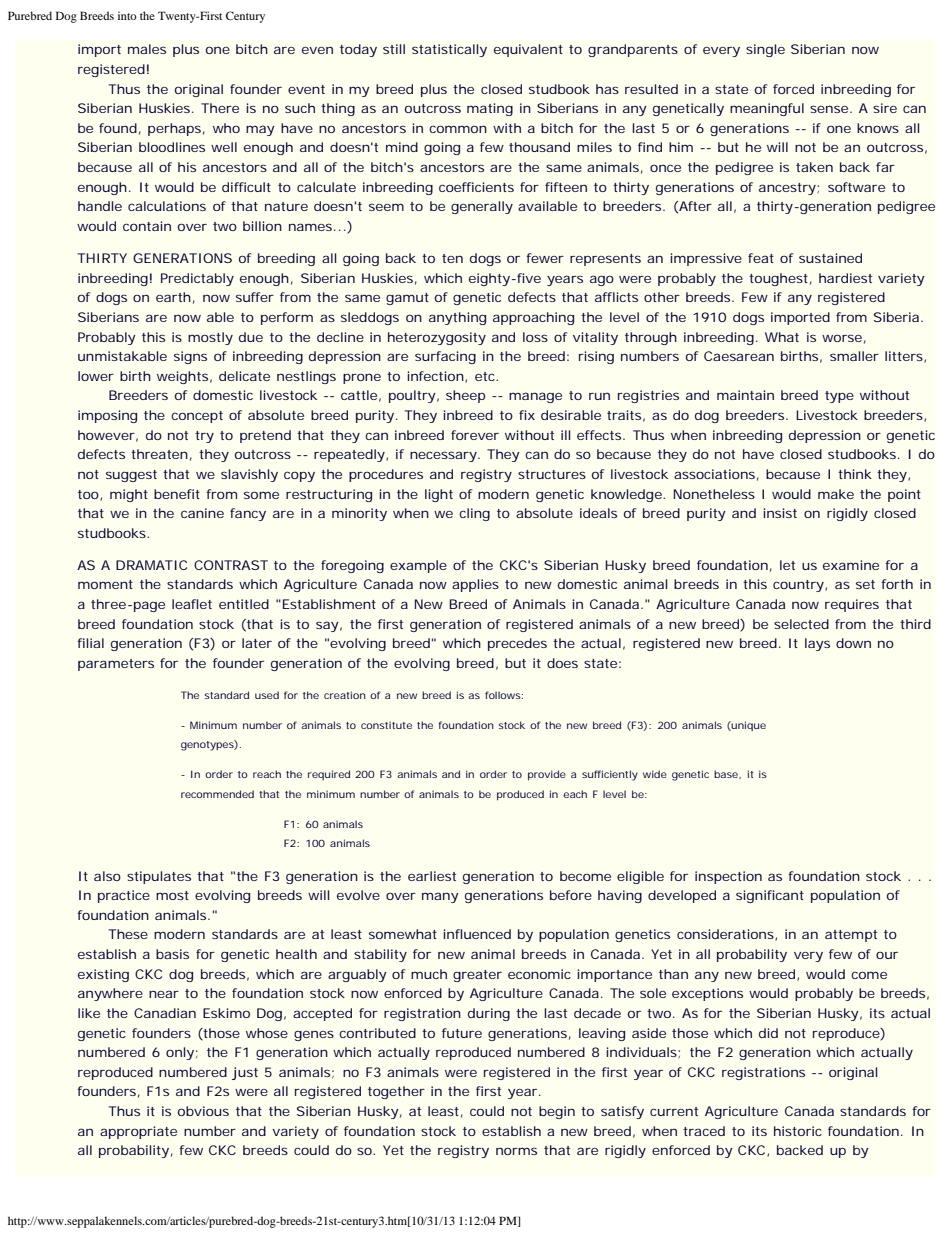 This screenshot has height=1233, width=952. Describe the element at coordinates (147, 49) in the screenshot. I see `males` at that location.
